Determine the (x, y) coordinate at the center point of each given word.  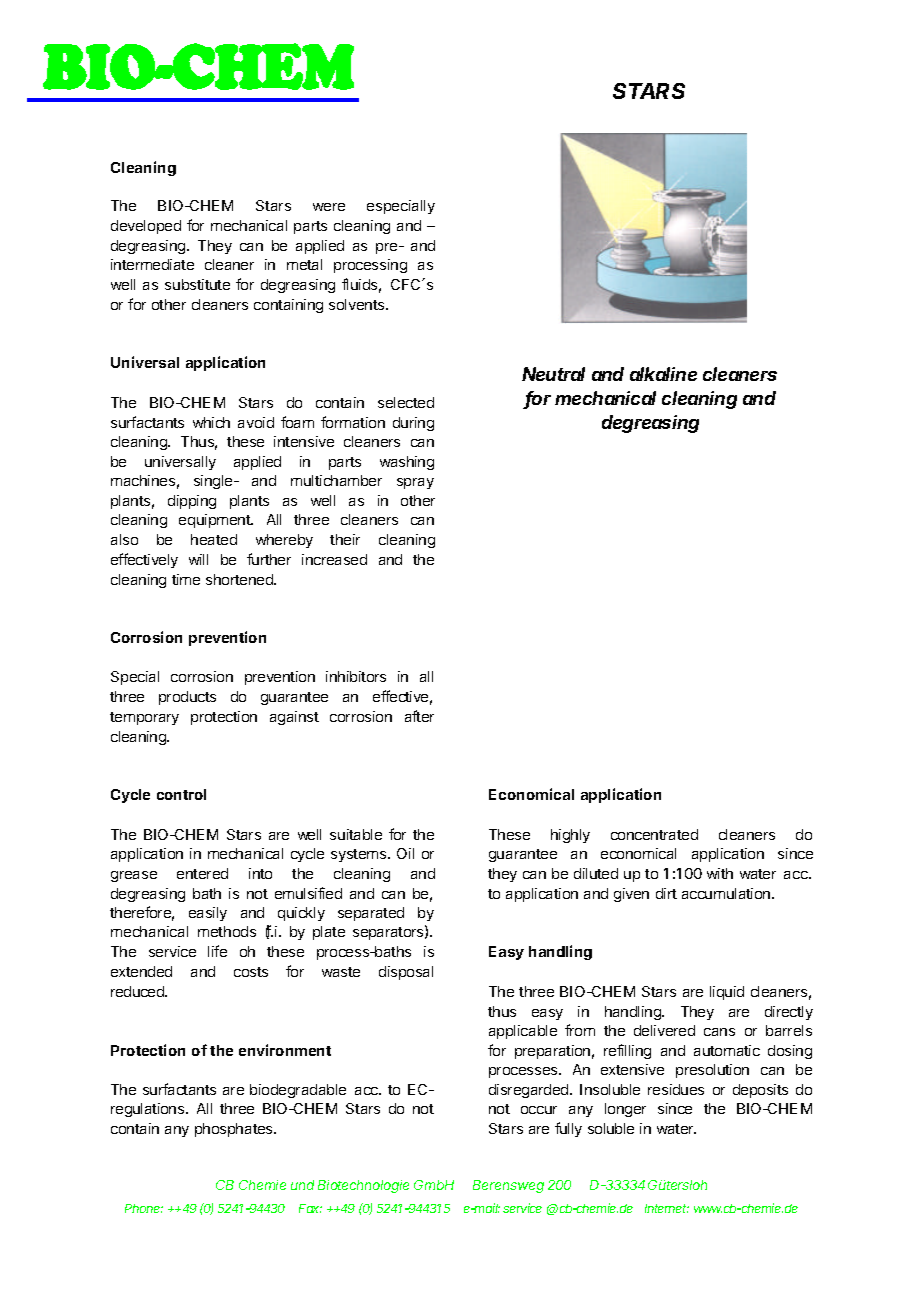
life (217, 951)
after (419, 716)
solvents (358, 304)
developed (146, 227)
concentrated (654, 834)
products (187, 698)
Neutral (553, 374)
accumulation (727, 893)
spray (415, 483)
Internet (667, 1208)
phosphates (235, 1130)
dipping (192, 502)
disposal (406, 973)
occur (539, 1110)
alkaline (663, 374)
